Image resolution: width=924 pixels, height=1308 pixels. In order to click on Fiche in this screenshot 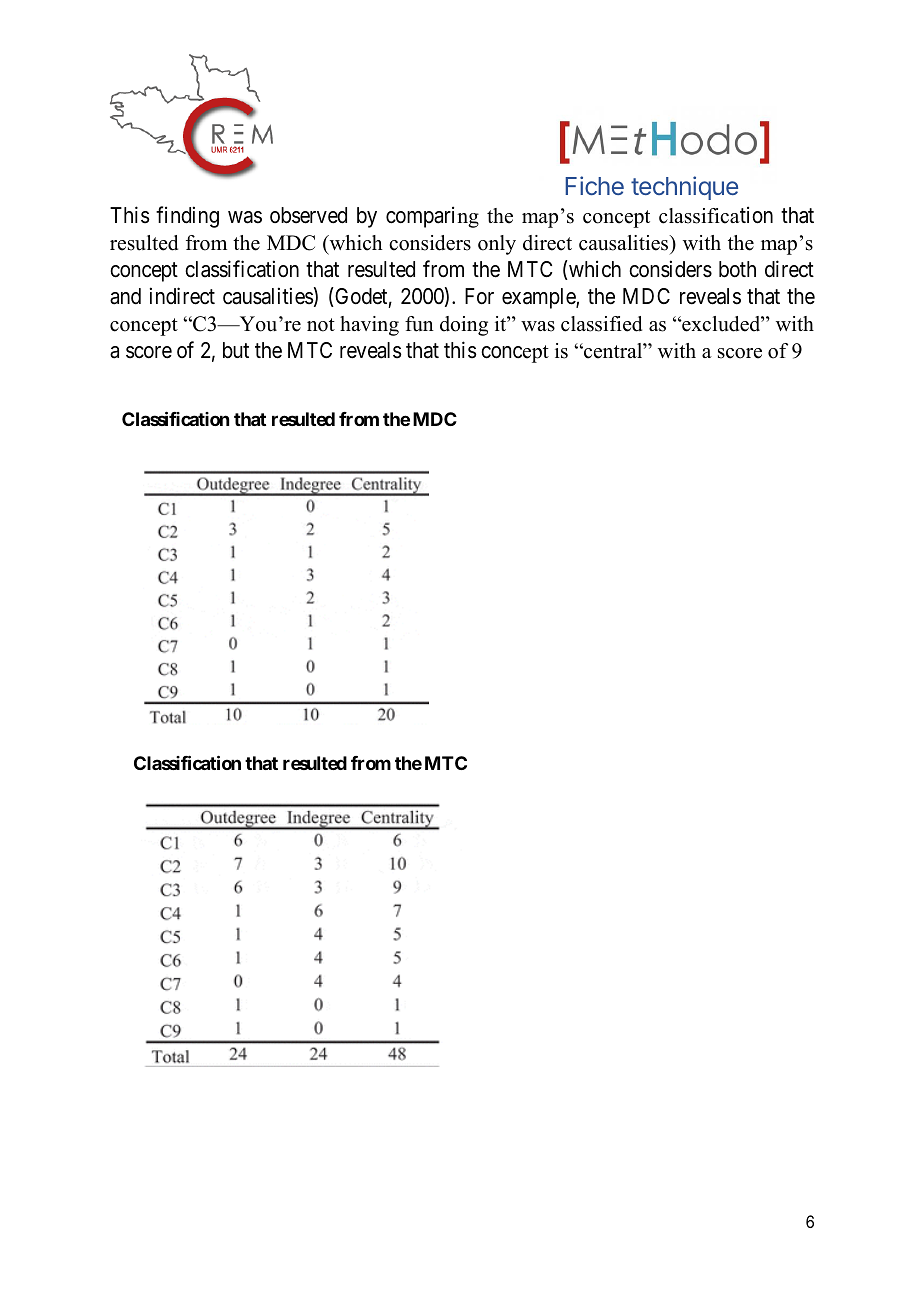, I will do `click(594, 185)`.
